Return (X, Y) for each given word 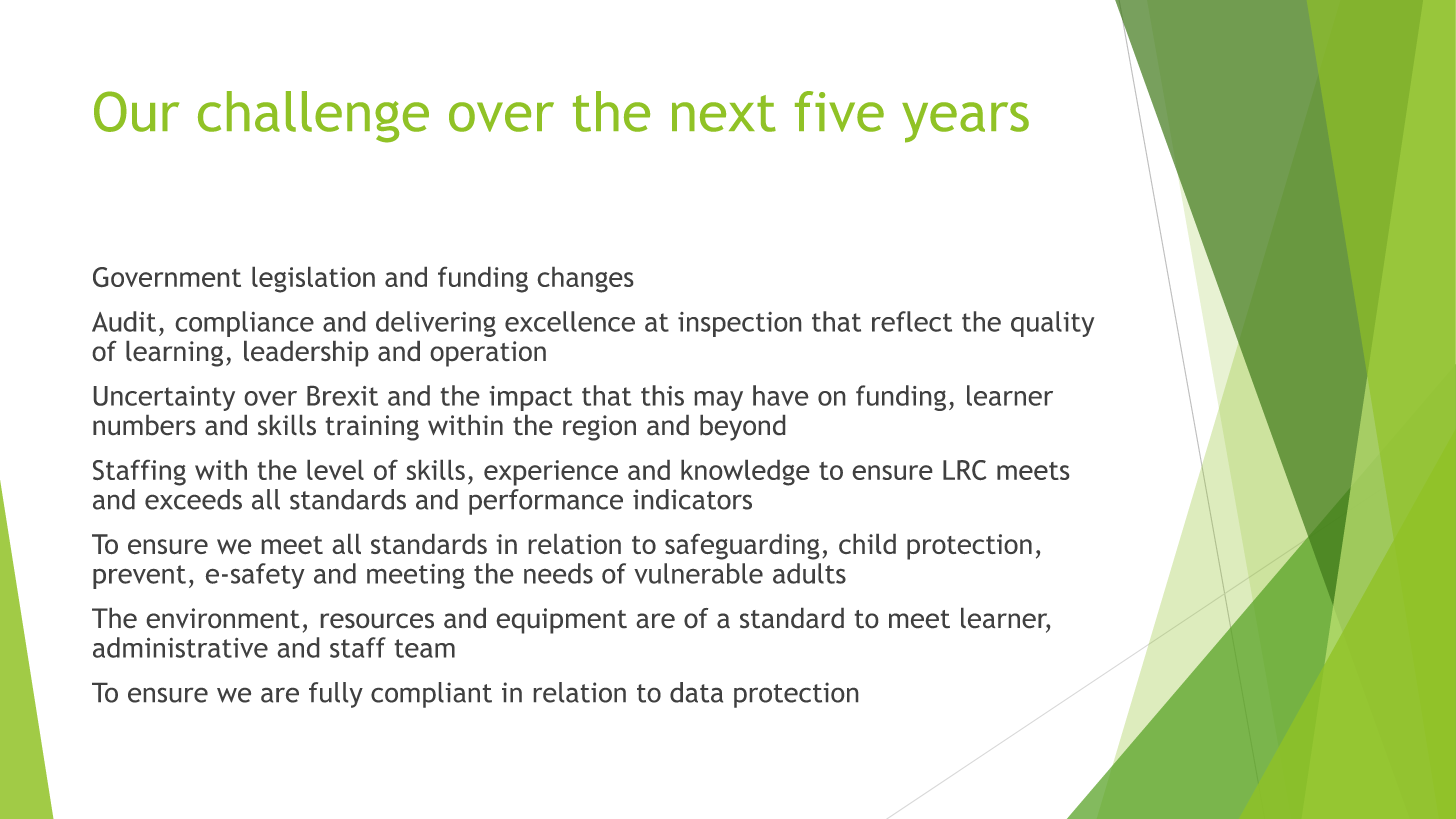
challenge (313, 117)
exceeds (193, 499)
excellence (570, 321)
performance (546, 502)
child (867, 544)
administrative (180, 647)
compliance (245, 324)
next (724, 113)
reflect (912, 321)
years (965, 122)
